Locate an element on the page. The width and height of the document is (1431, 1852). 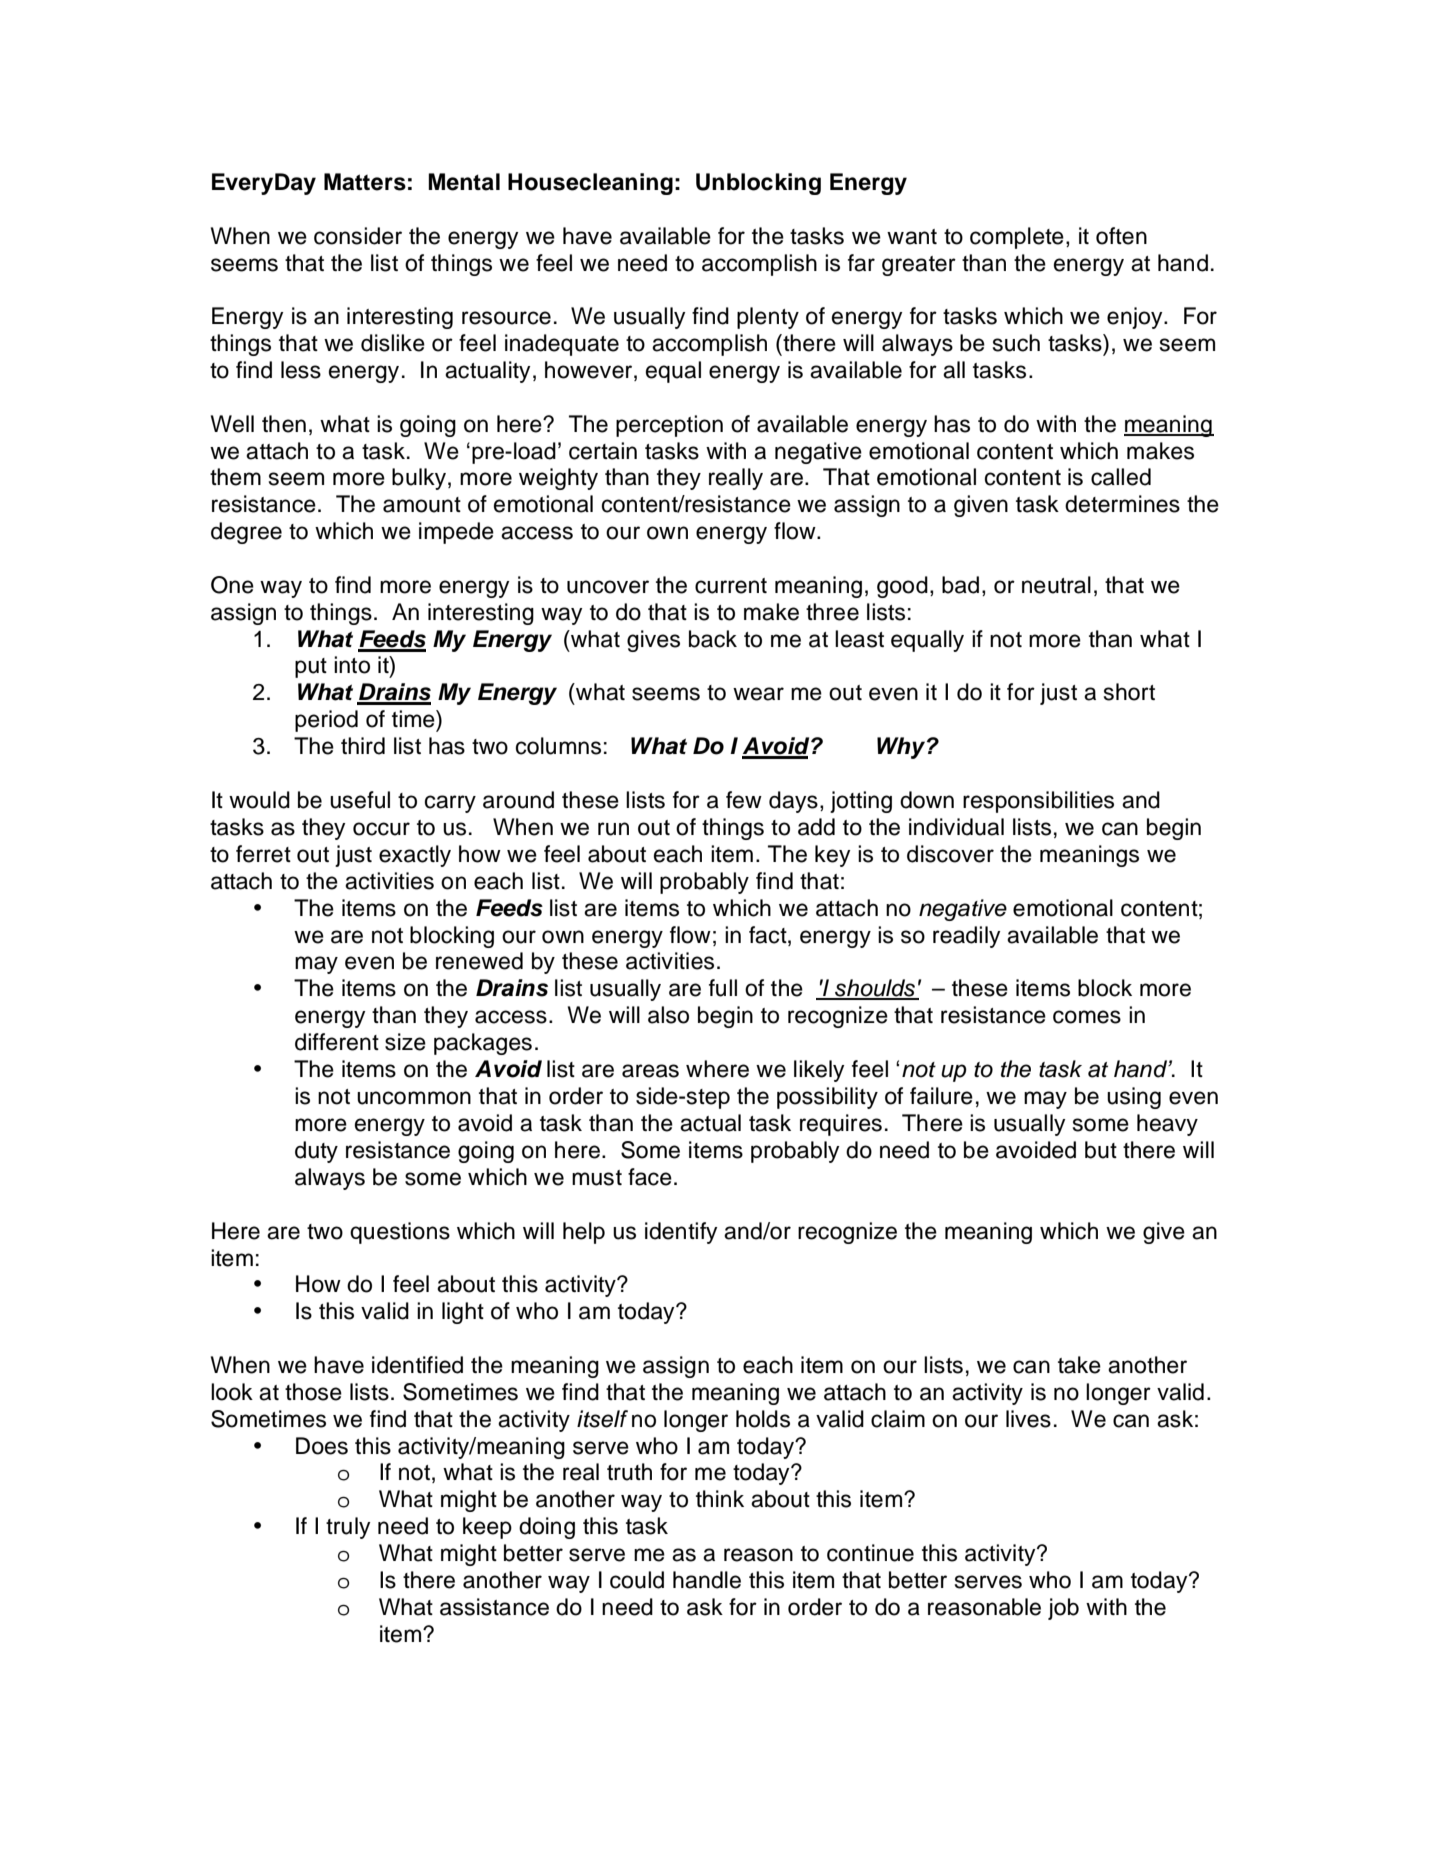
short is located at coordinates (1129, 692).
